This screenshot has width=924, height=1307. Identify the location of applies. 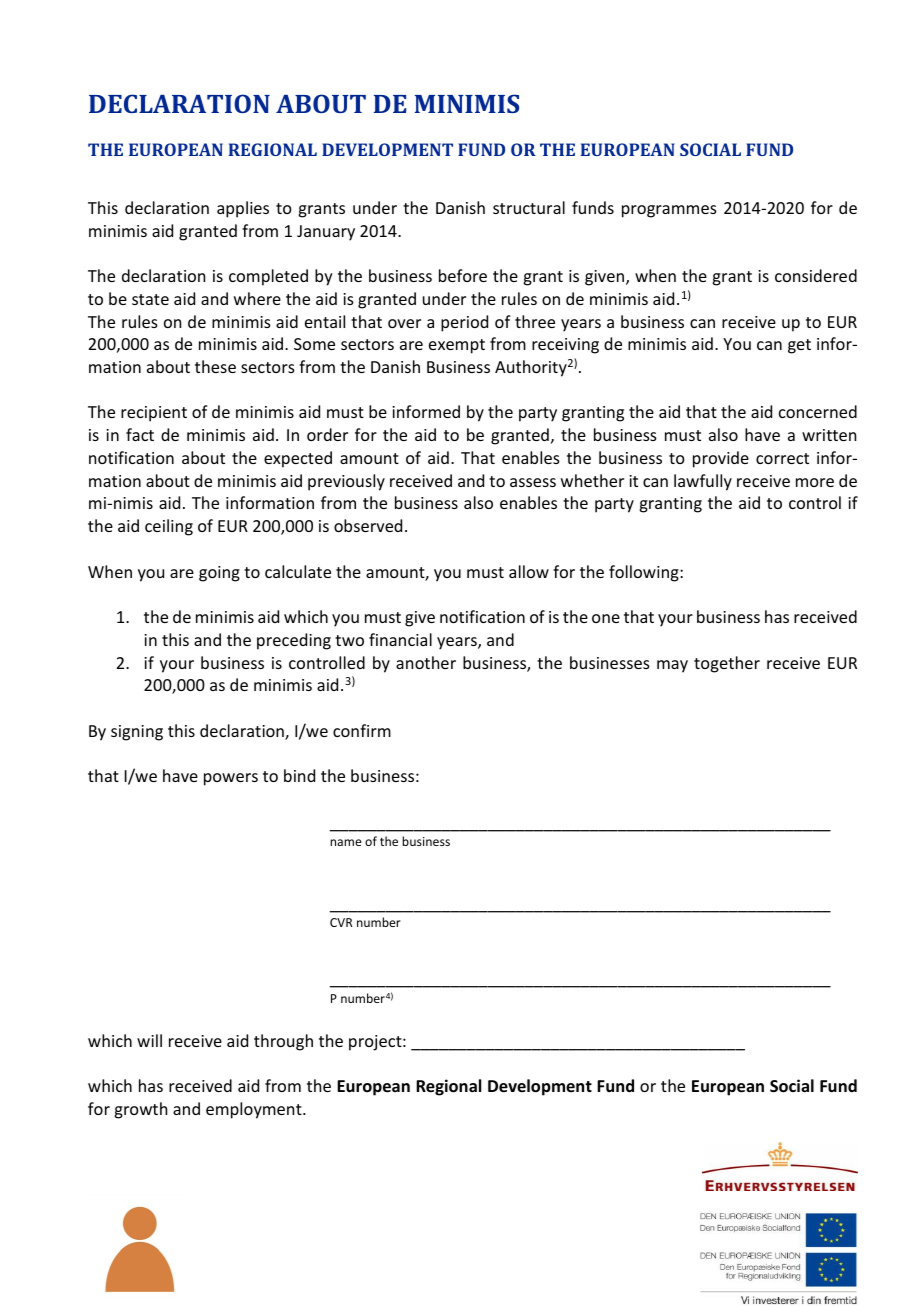
(243, 209).
